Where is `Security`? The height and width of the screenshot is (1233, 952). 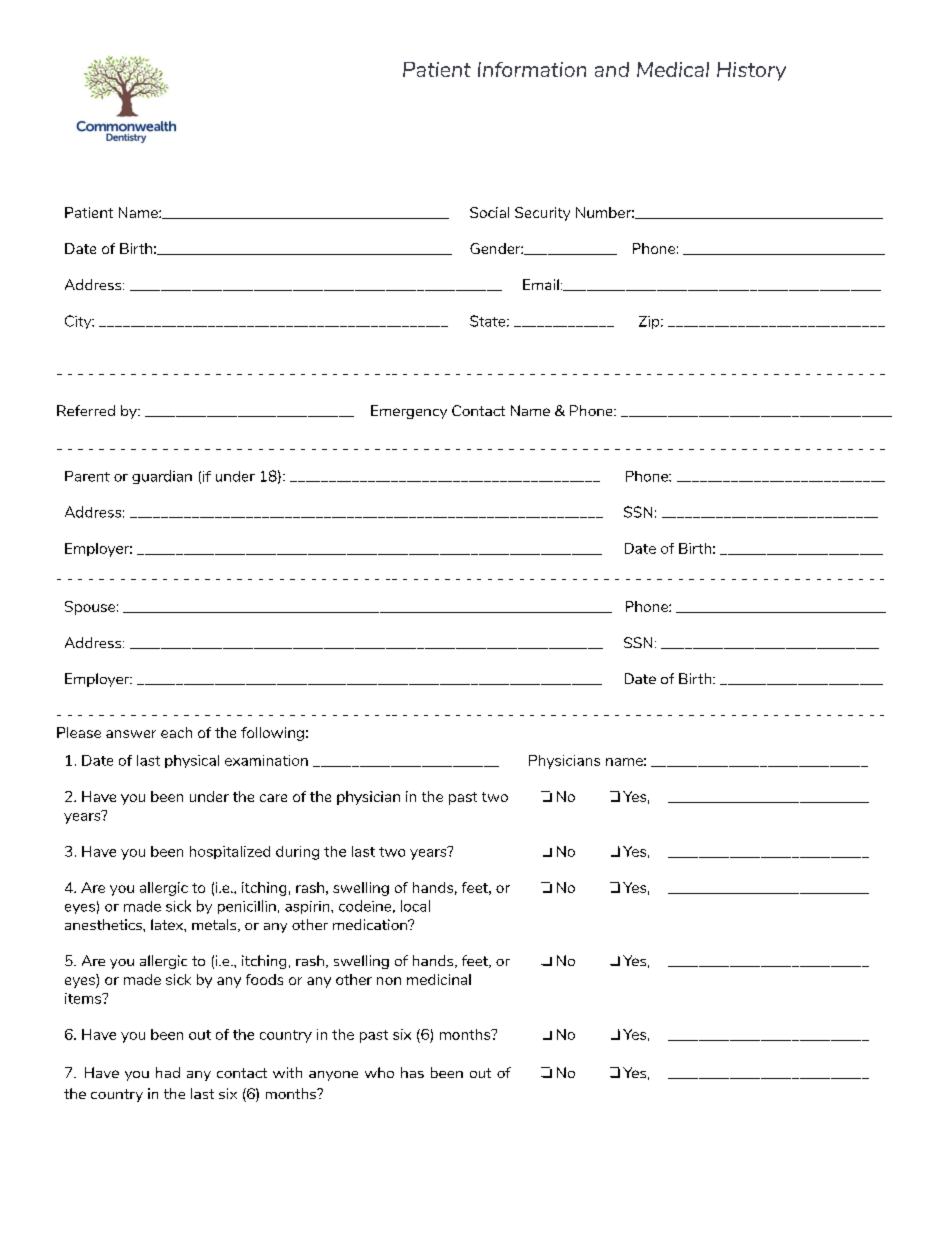 Security is located at coordinates (542, 214).
